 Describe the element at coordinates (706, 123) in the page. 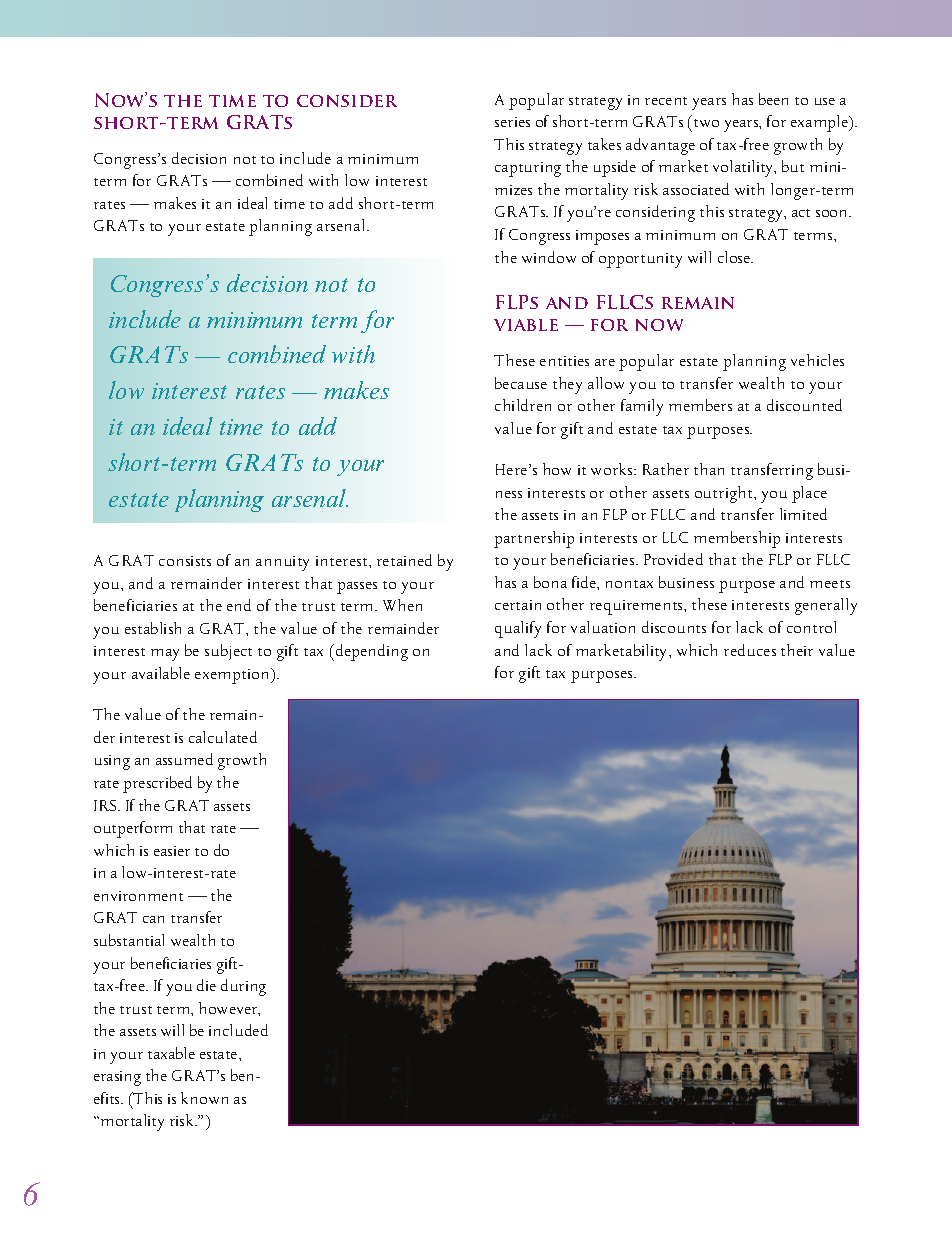

I see `two` at that location.
